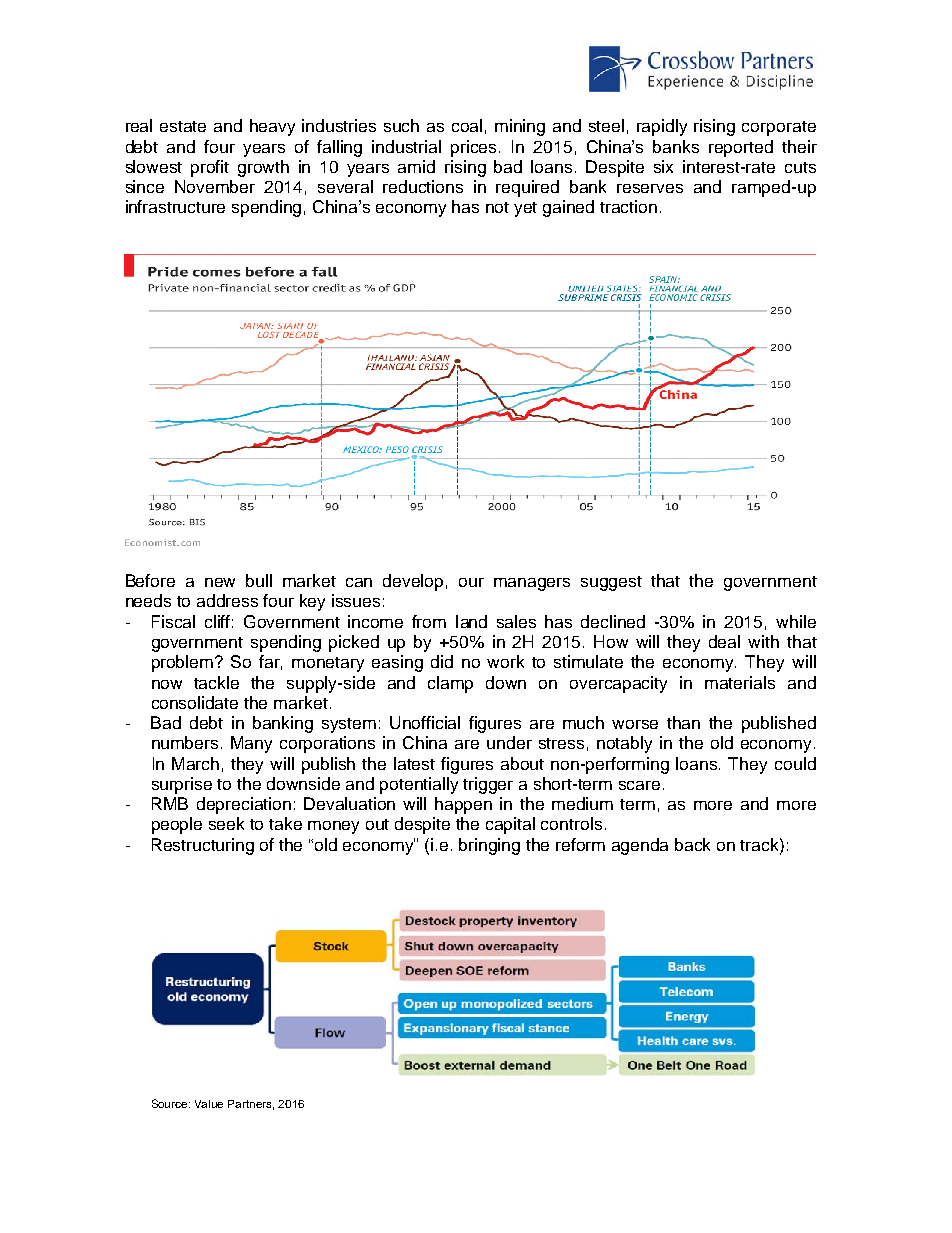 The image size is (952, 1233). Describe the element at coordinates (220, 582) in the image. I see `new` at that location.
